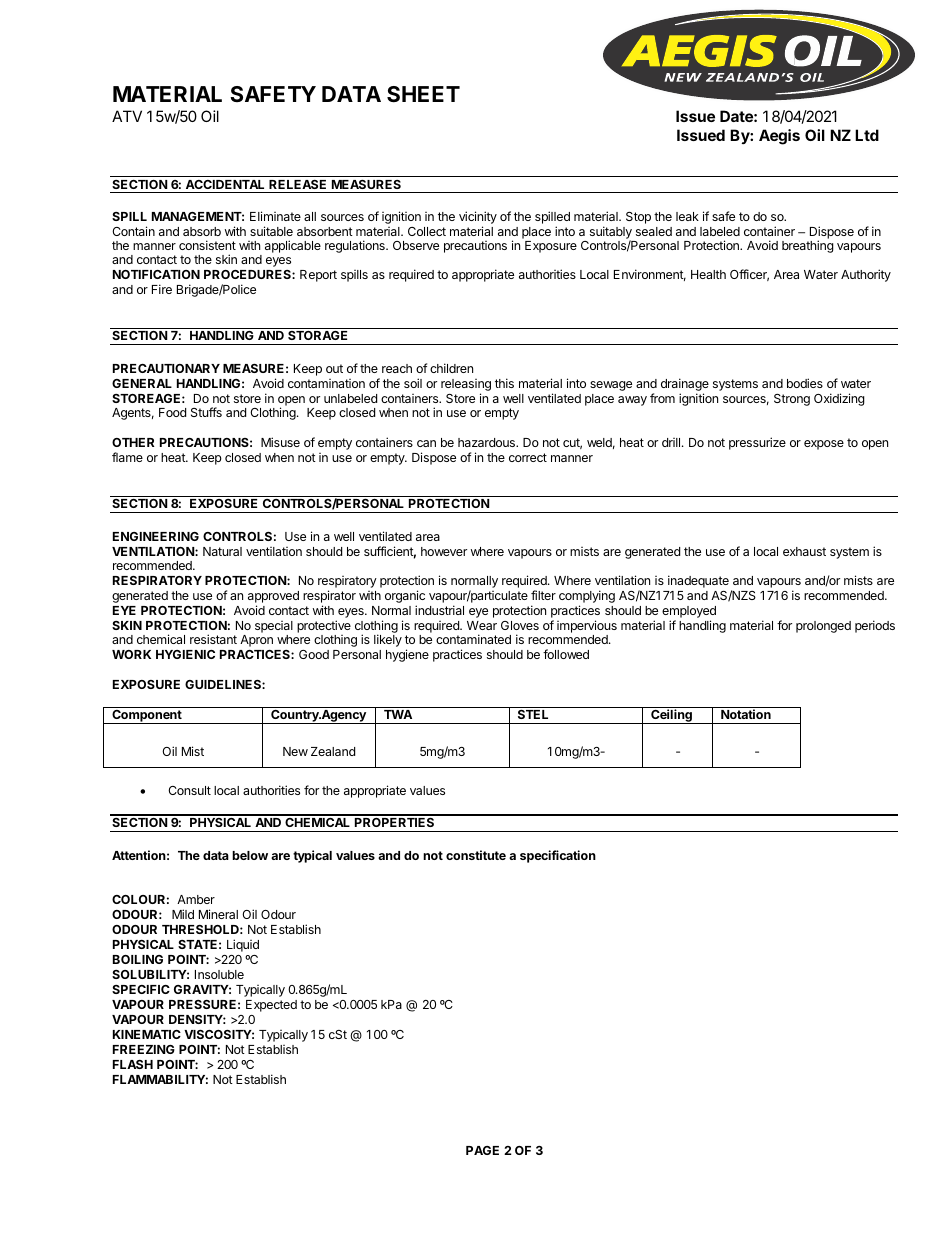 The image size is (952, 1233). Describe the element at coordinates (779, 137) in the screenshot. I see `Aegis` at that location.
